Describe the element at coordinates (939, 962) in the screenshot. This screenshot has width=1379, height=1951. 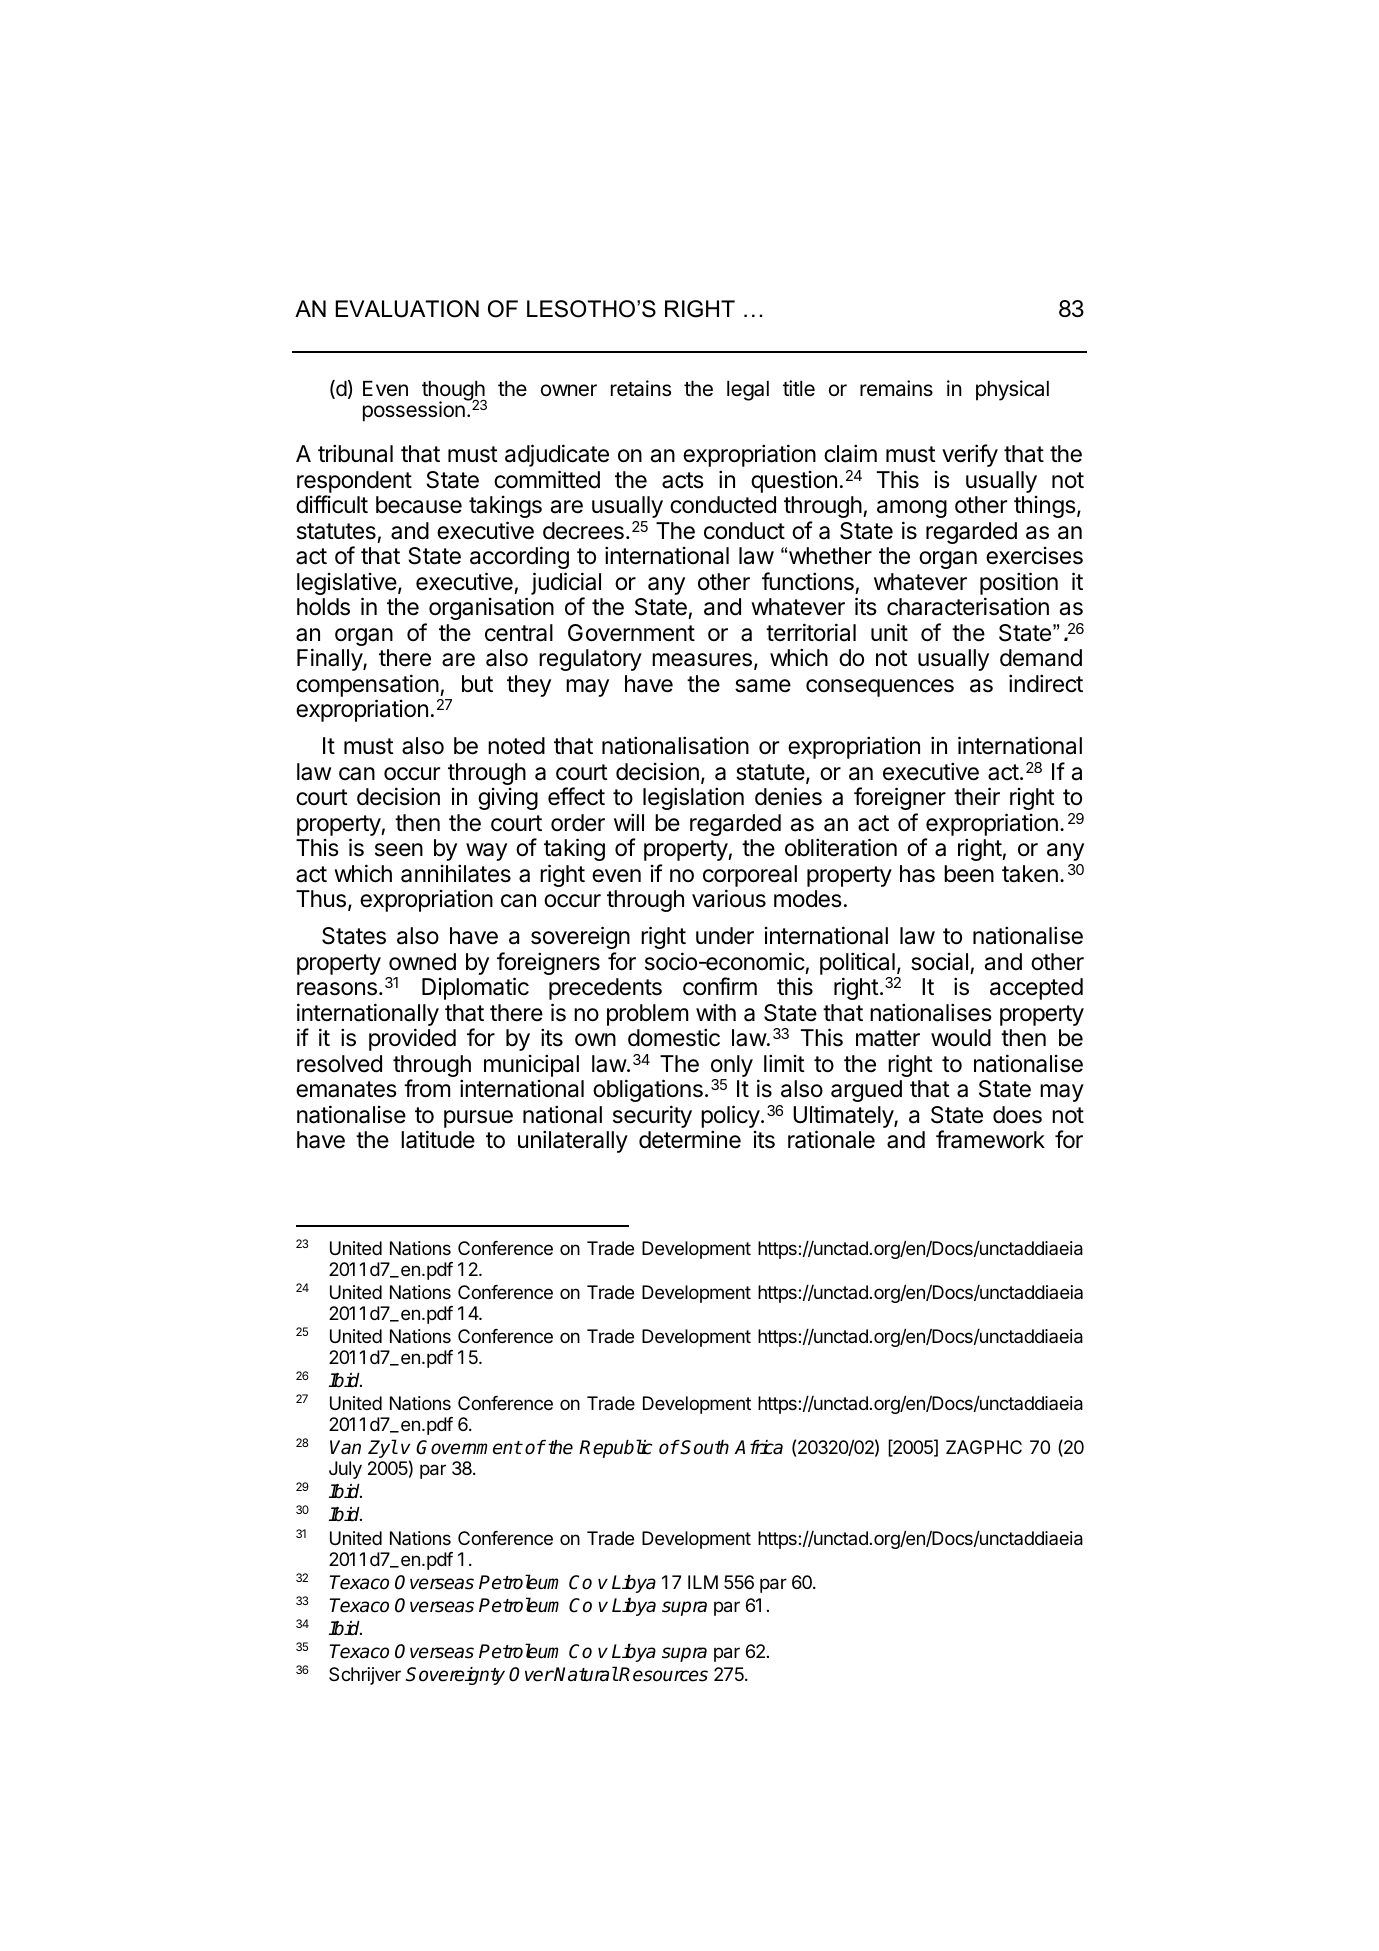
I see `social` at that location.
